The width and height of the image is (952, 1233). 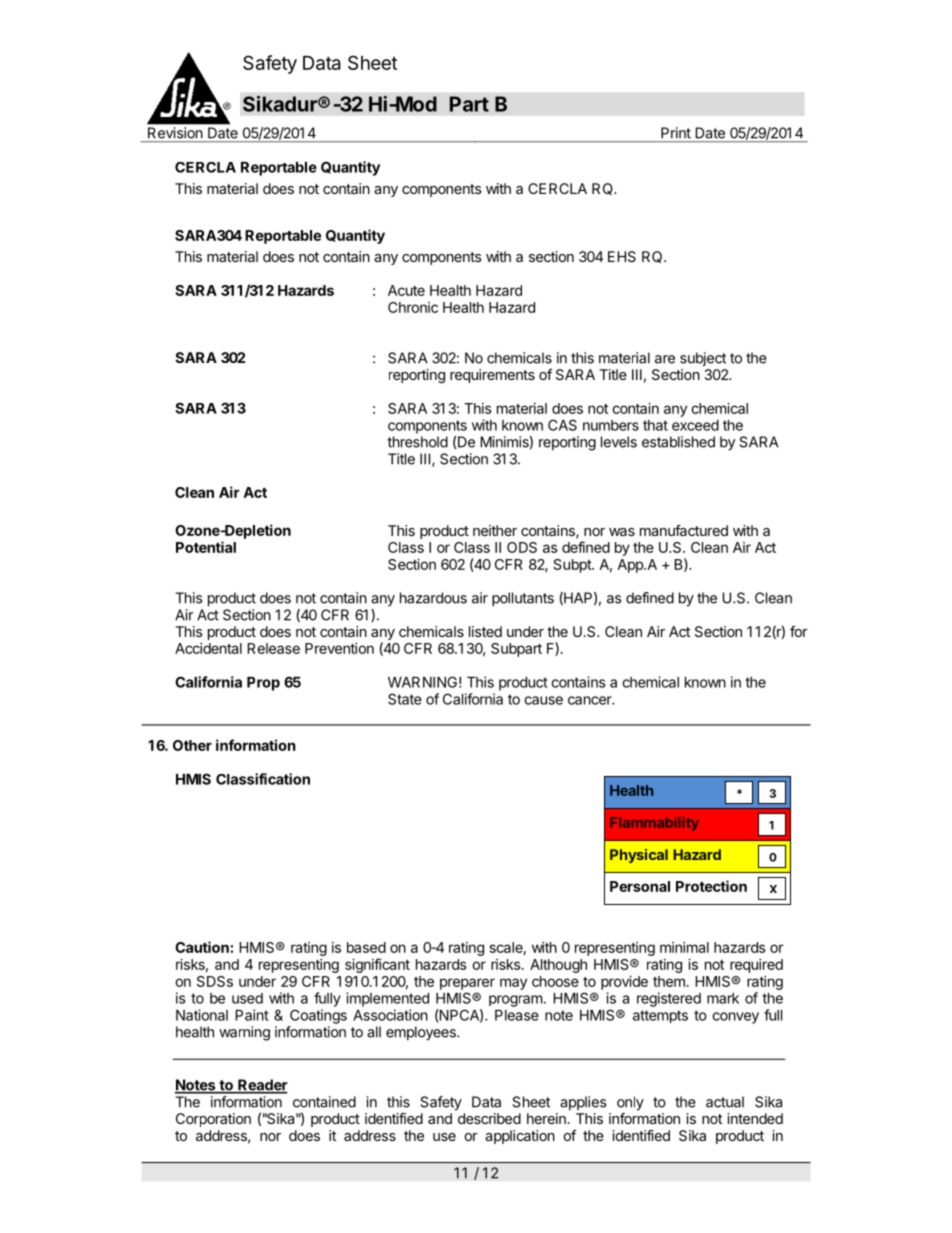 What do you see at coordinates (684, 530) in the image?
I see `manufactured` at bounding box center [684, 530].
